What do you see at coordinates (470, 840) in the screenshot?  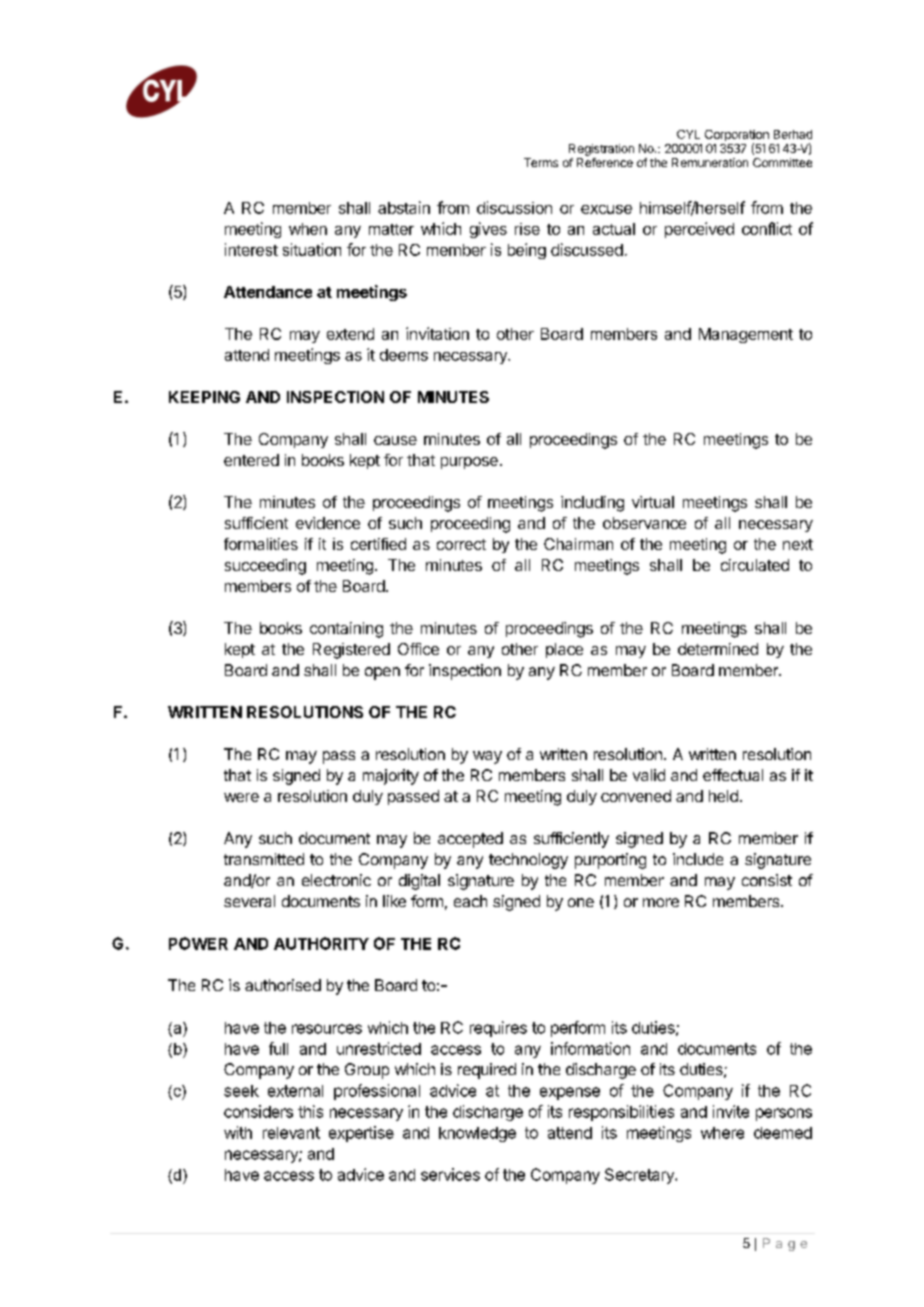 I see `accepted` at bounding box center [470, 840].
